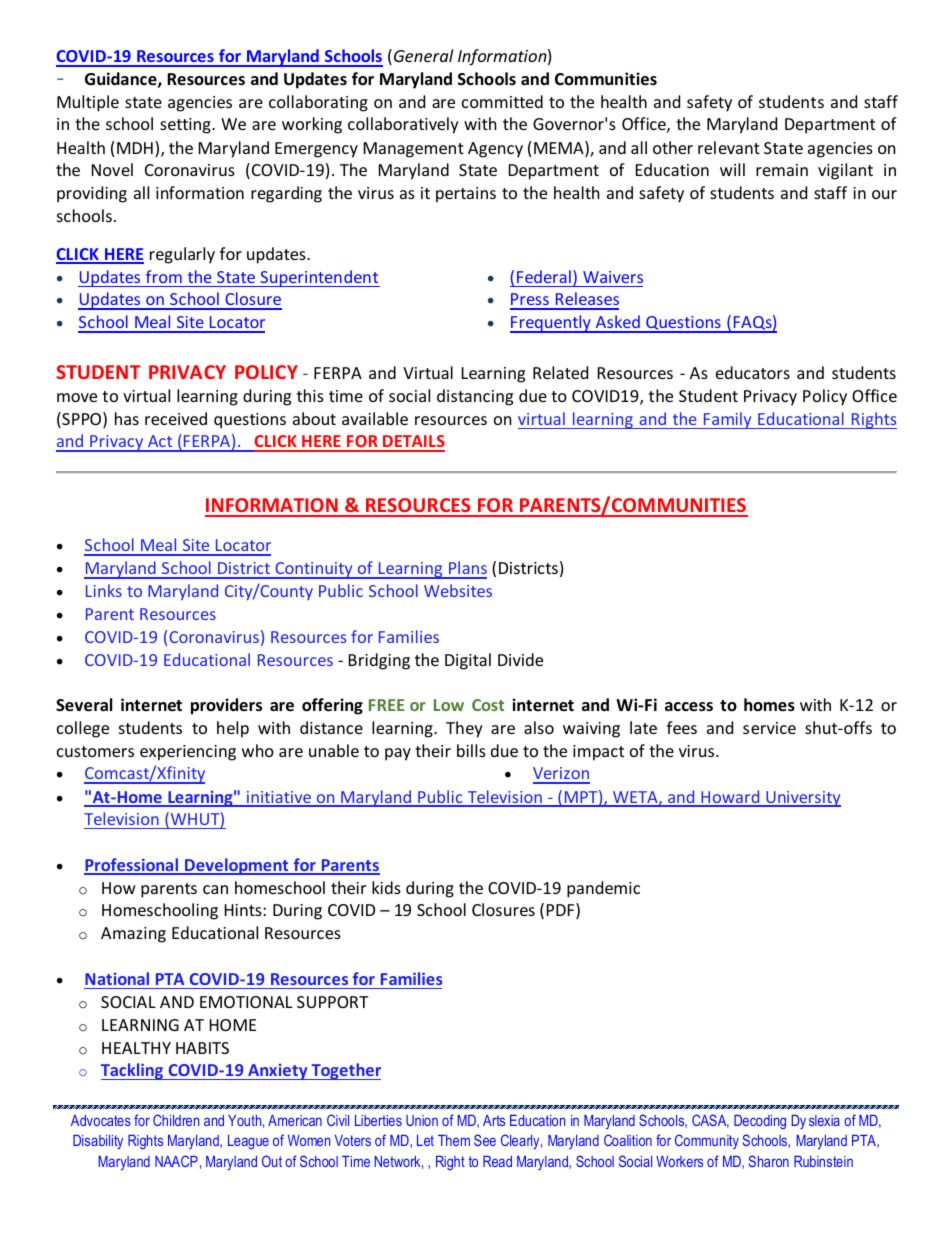 This page has width=952, height=1233. Describe the element at coordinates (176, 418) in the page. I see `received` at that location.
